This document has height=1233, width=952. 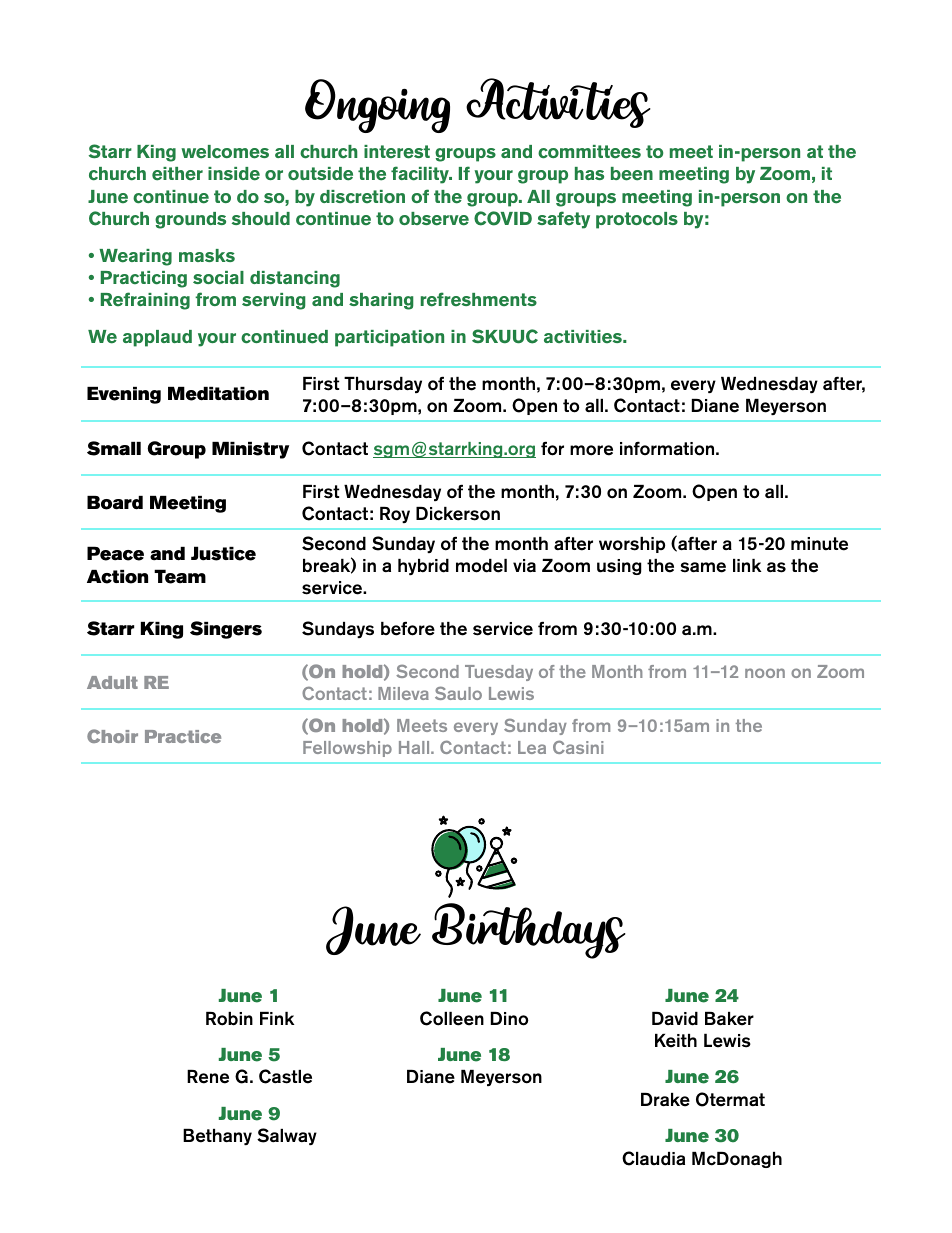 I want to click on welcomes, so click(x=225, y=152).
